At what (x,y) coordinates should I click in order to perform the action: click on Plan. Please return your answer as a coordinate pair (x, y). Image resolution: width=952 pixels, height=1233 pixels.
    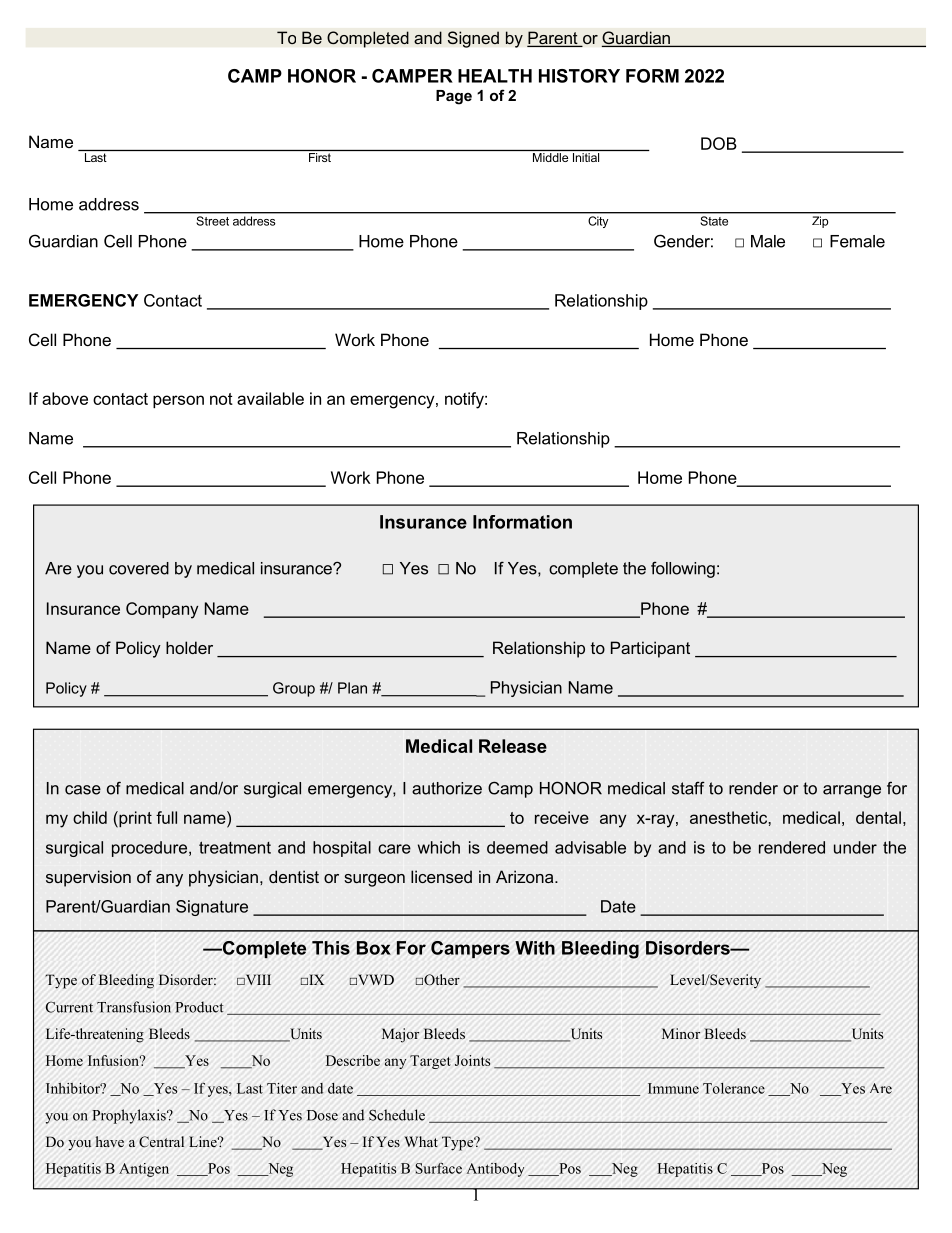
    Looking at the image, I should click on (352, 688).
